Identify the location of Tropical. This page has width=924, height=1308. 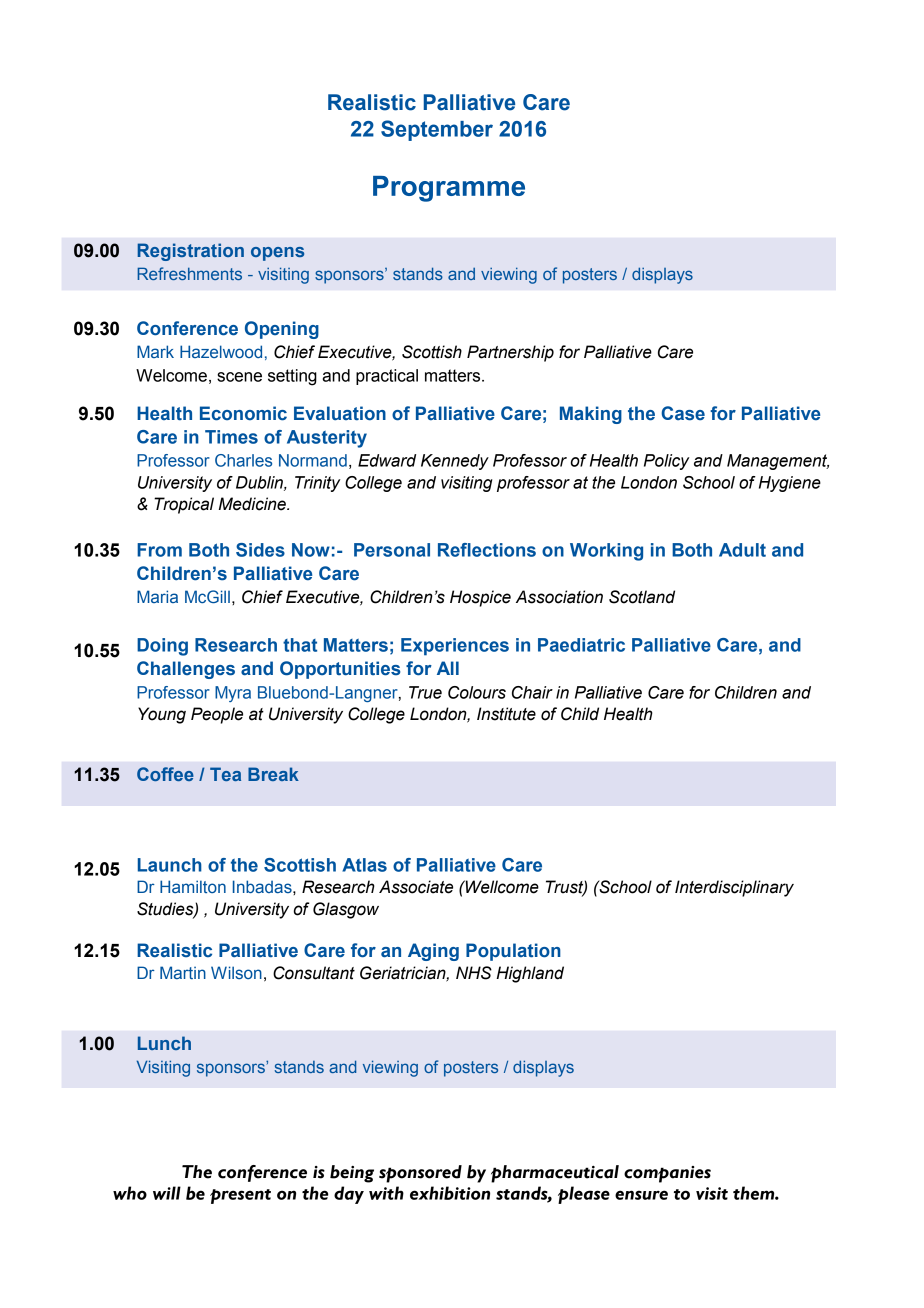
(184, 505).
